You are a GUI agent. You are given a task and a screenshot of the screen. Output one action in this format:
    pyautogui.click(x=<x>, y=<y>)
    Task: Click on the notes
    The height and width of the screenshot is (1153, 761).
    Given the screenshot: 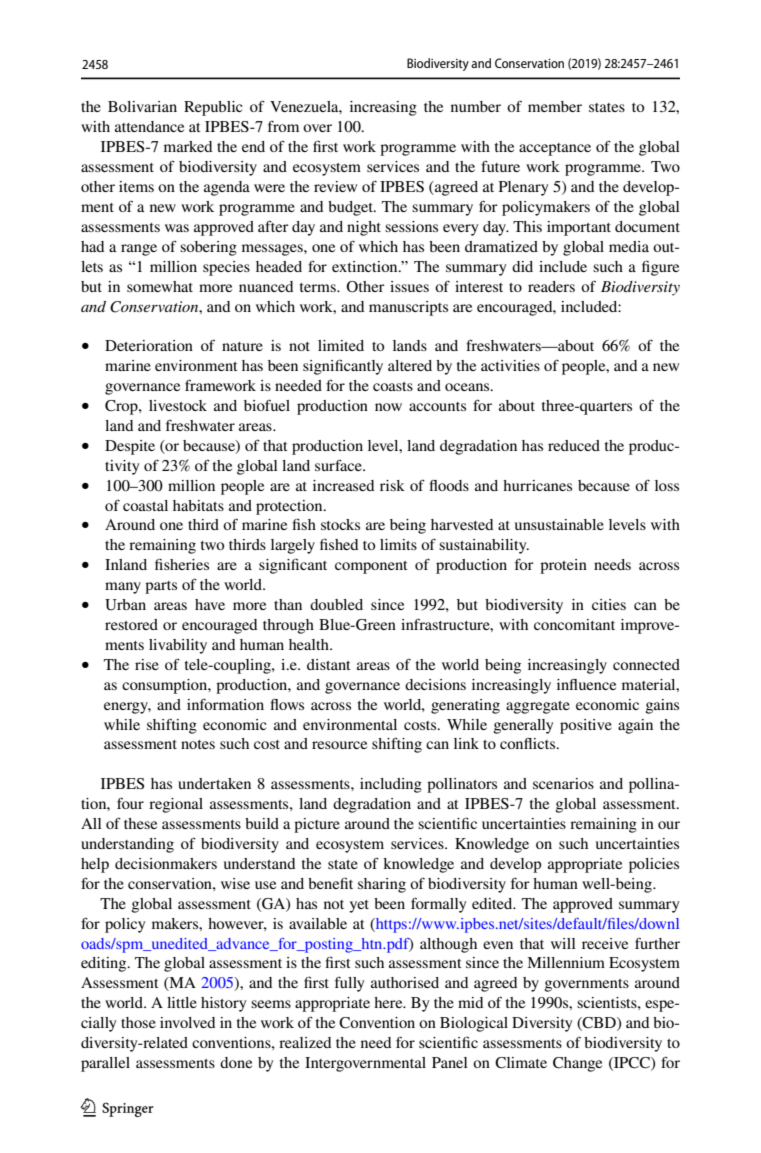 What is the action you would take?
    pyautogui.click(x=198, y=744)
